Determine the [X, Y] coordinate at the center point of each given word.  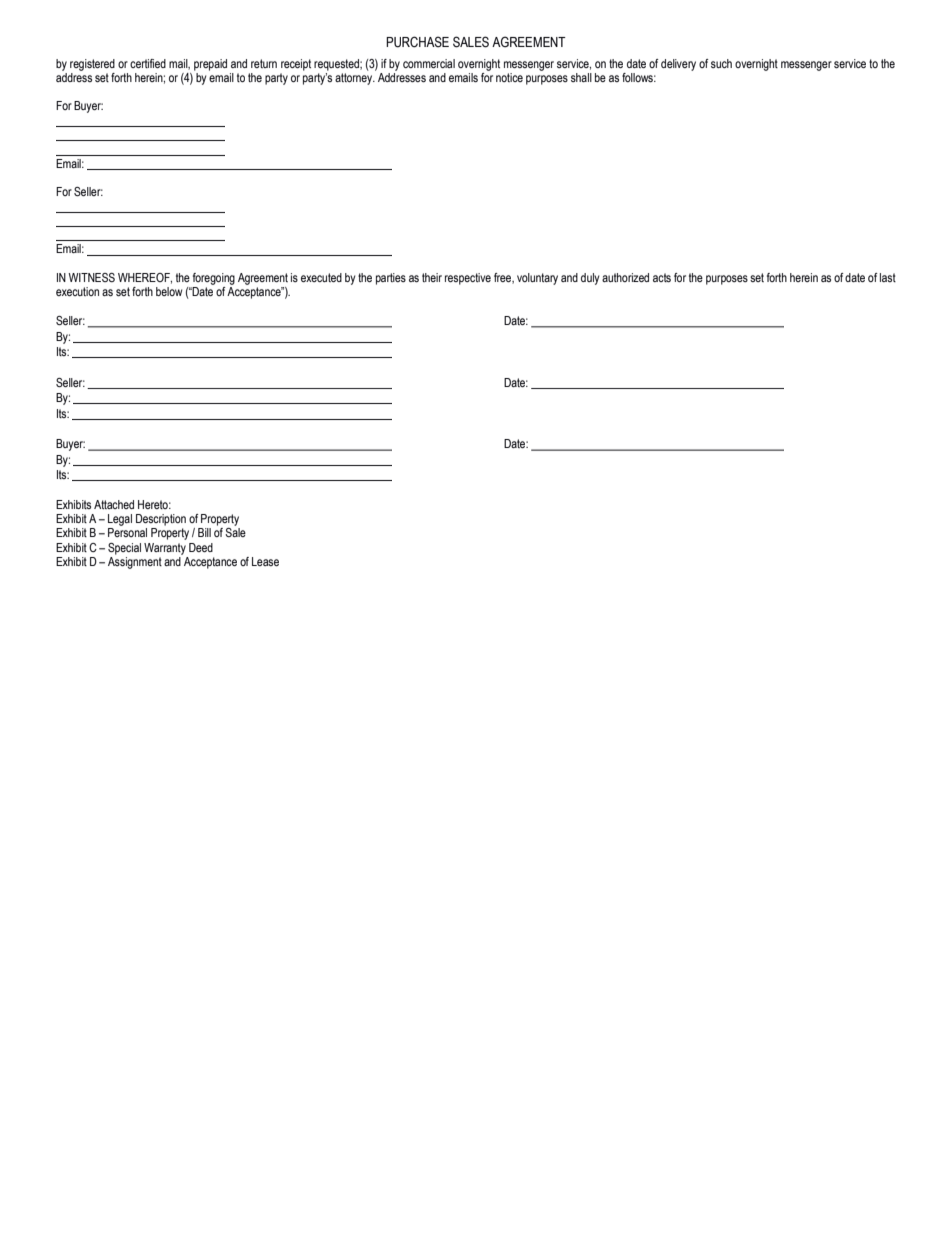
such [721, 63]
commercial [429, 63]
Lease [265, 561]
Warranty [165, 549]
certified [148, 63]
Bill [204, 532]
